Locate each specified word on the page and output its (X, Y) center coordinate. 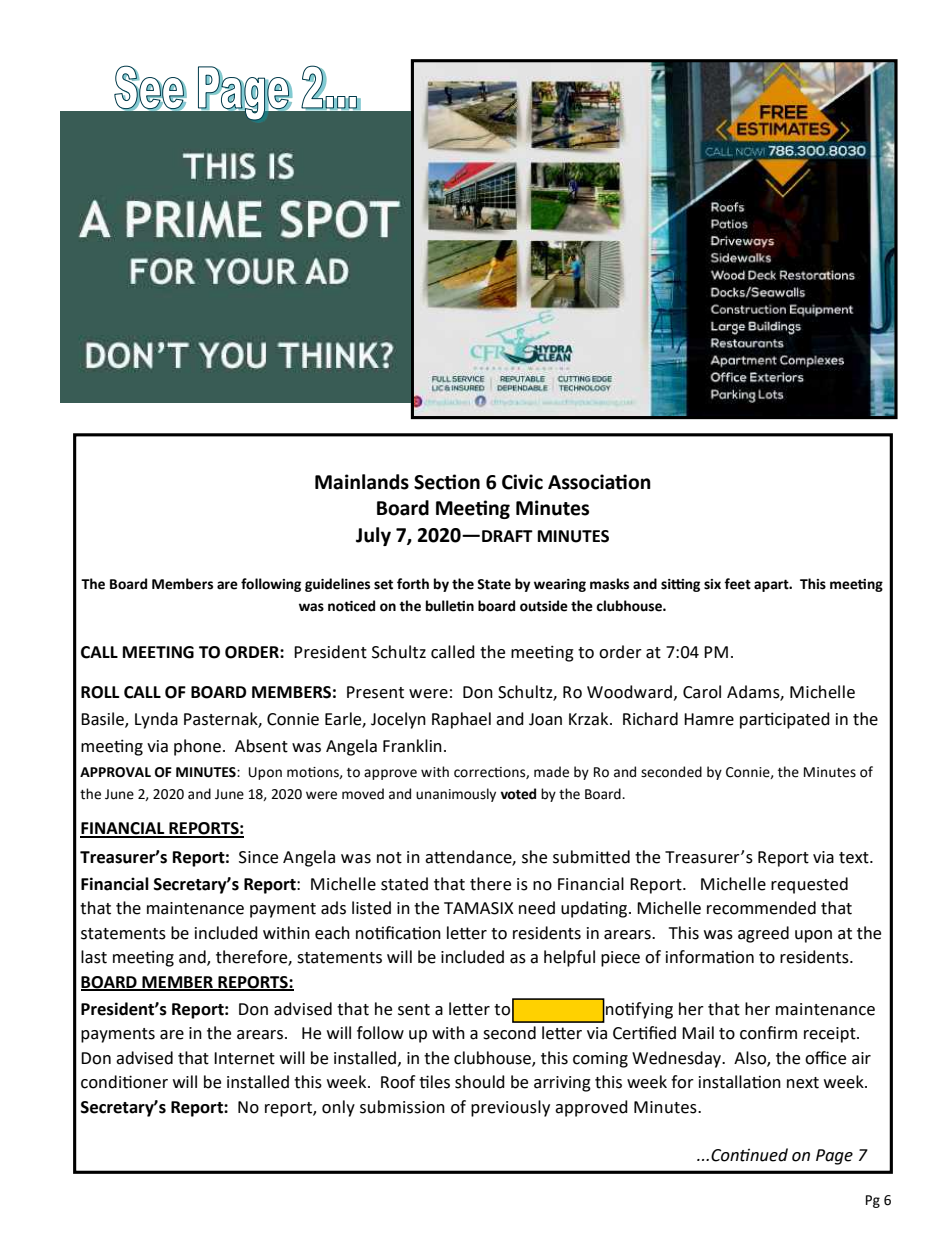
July (373, 536)
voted (518, 794)
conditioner (124, 1082)
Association (599, 482)
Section (447, 482)
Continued (749, 1155)
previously (510, 1108)
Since (258, 857)
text (855, 858)
